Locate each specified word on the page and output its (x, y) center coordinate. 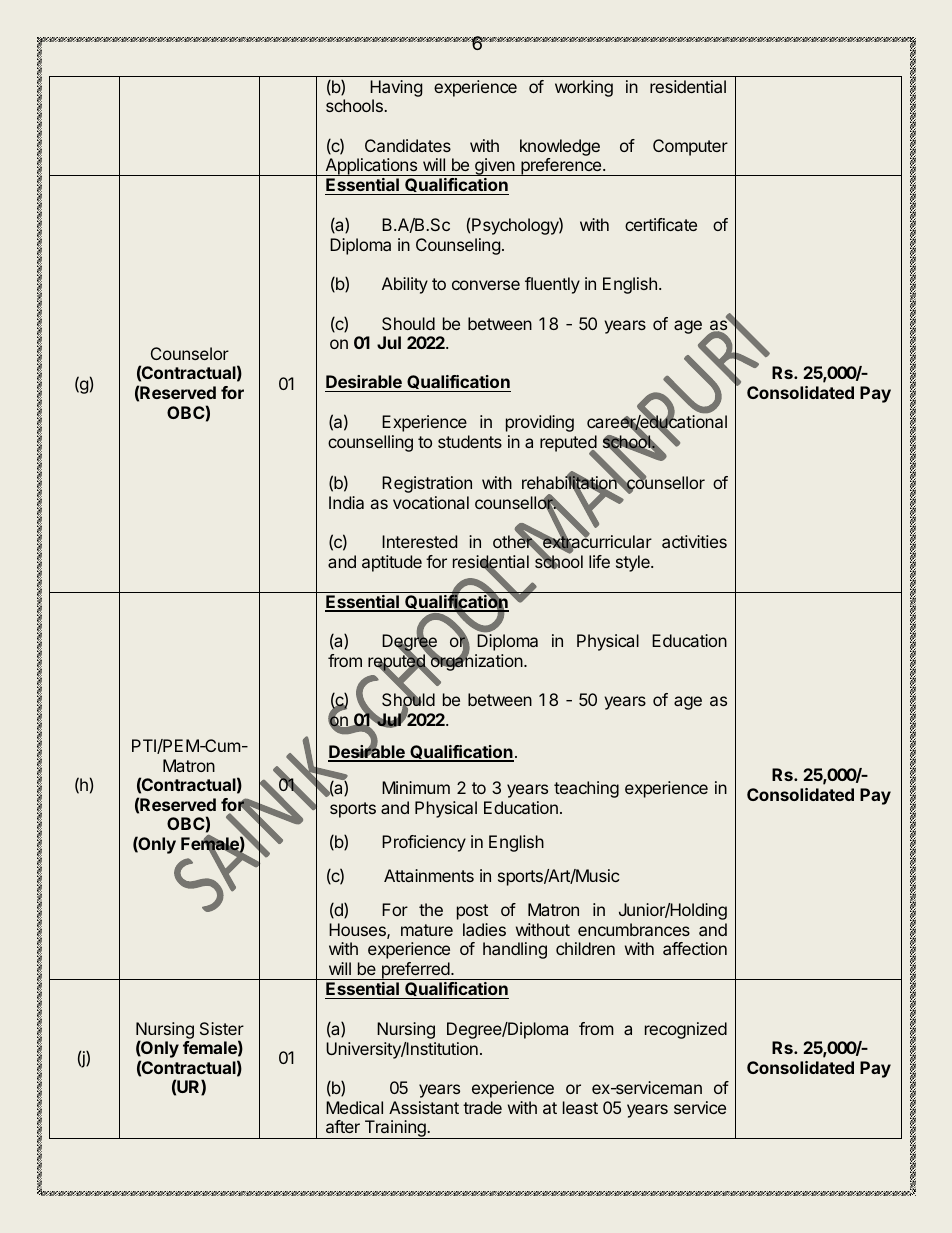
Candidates (408, 145)
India (346, 502)
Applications (371, 167)
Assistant (424, 1107)
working (584, 88)
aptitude (392, 563)
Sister (222, 1028)
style (634, 563)
